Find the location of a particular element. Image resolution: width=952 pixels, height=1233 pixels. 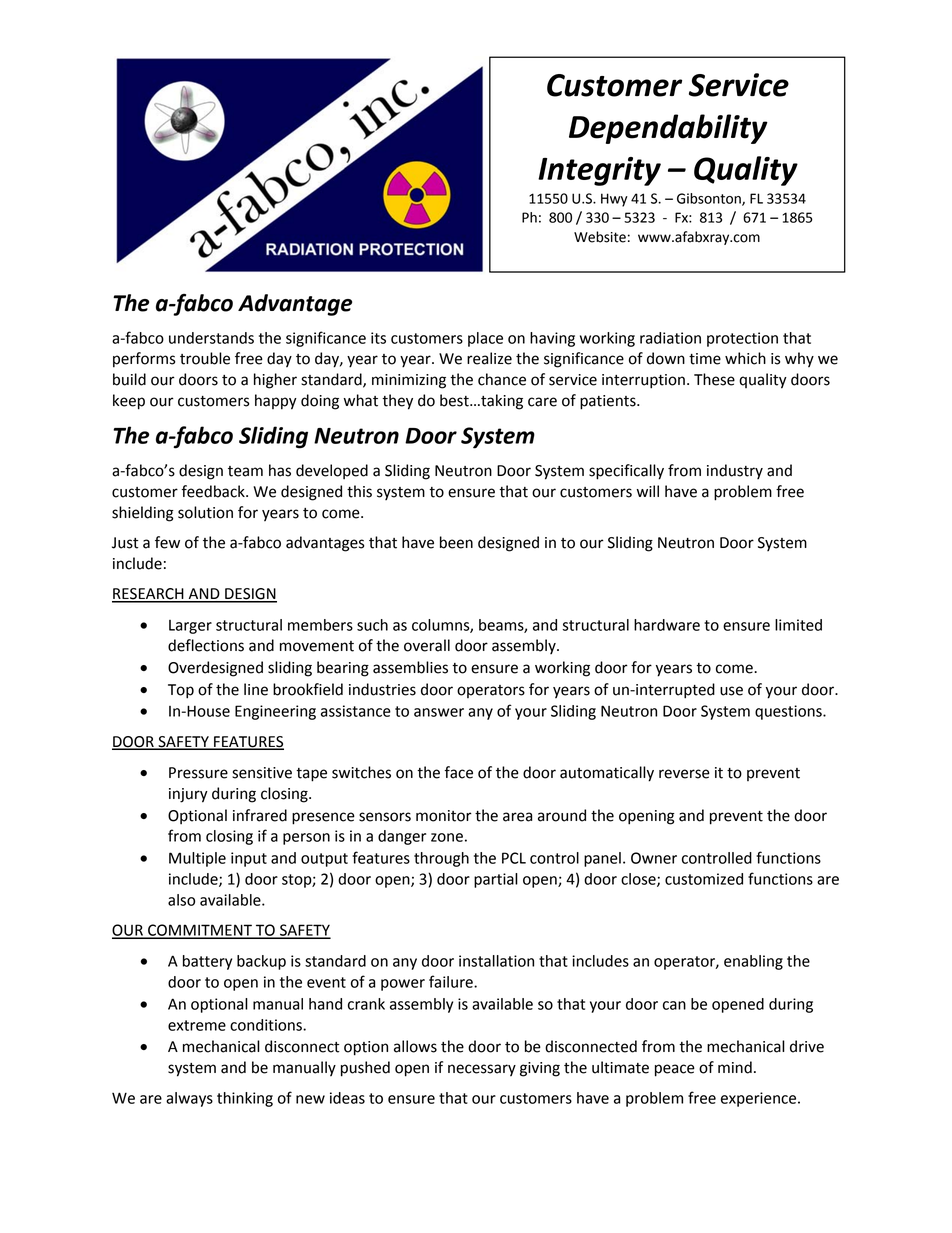

always is located at coordinates (189, 1099).
